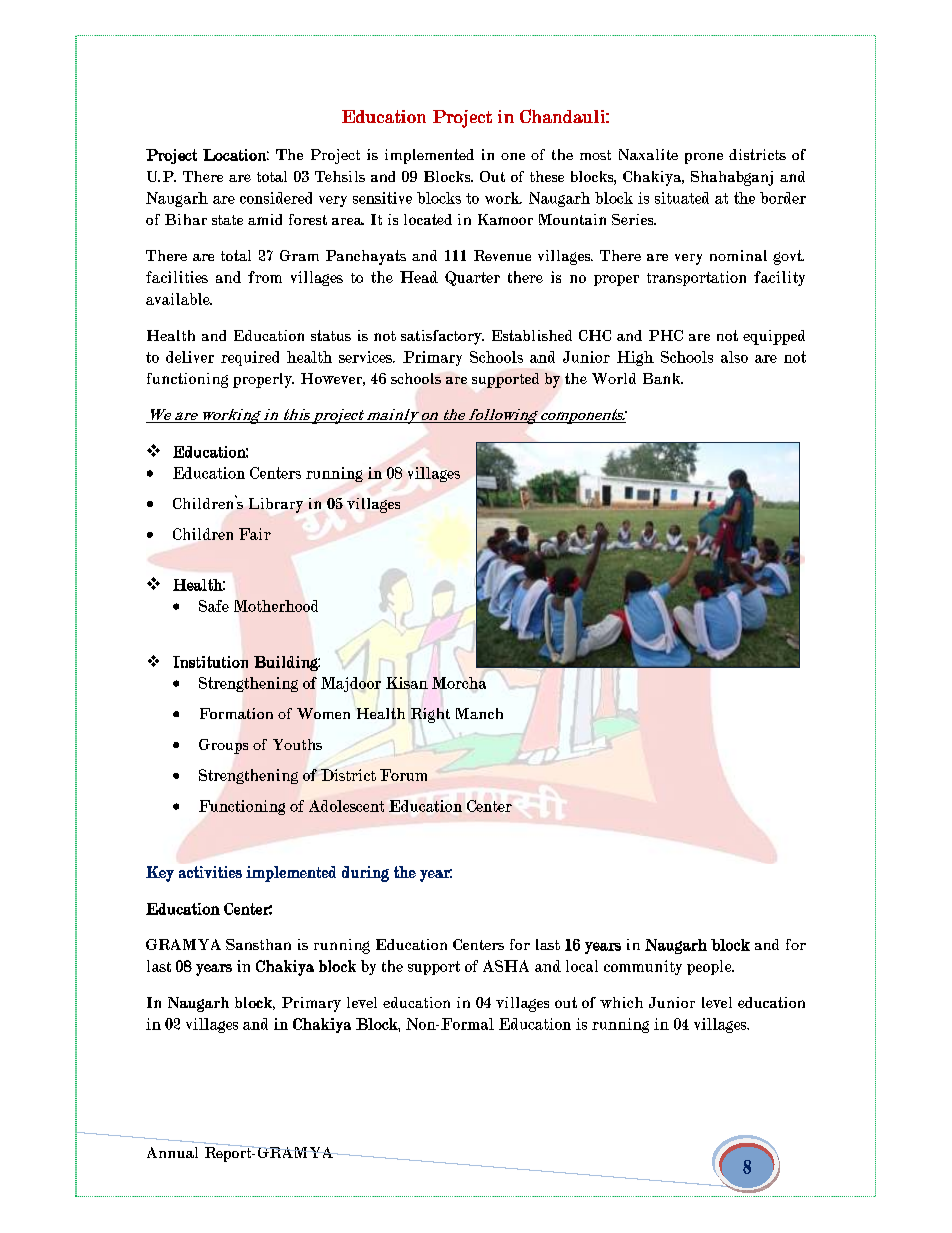  I want to click on prone, so click(704, 158).
